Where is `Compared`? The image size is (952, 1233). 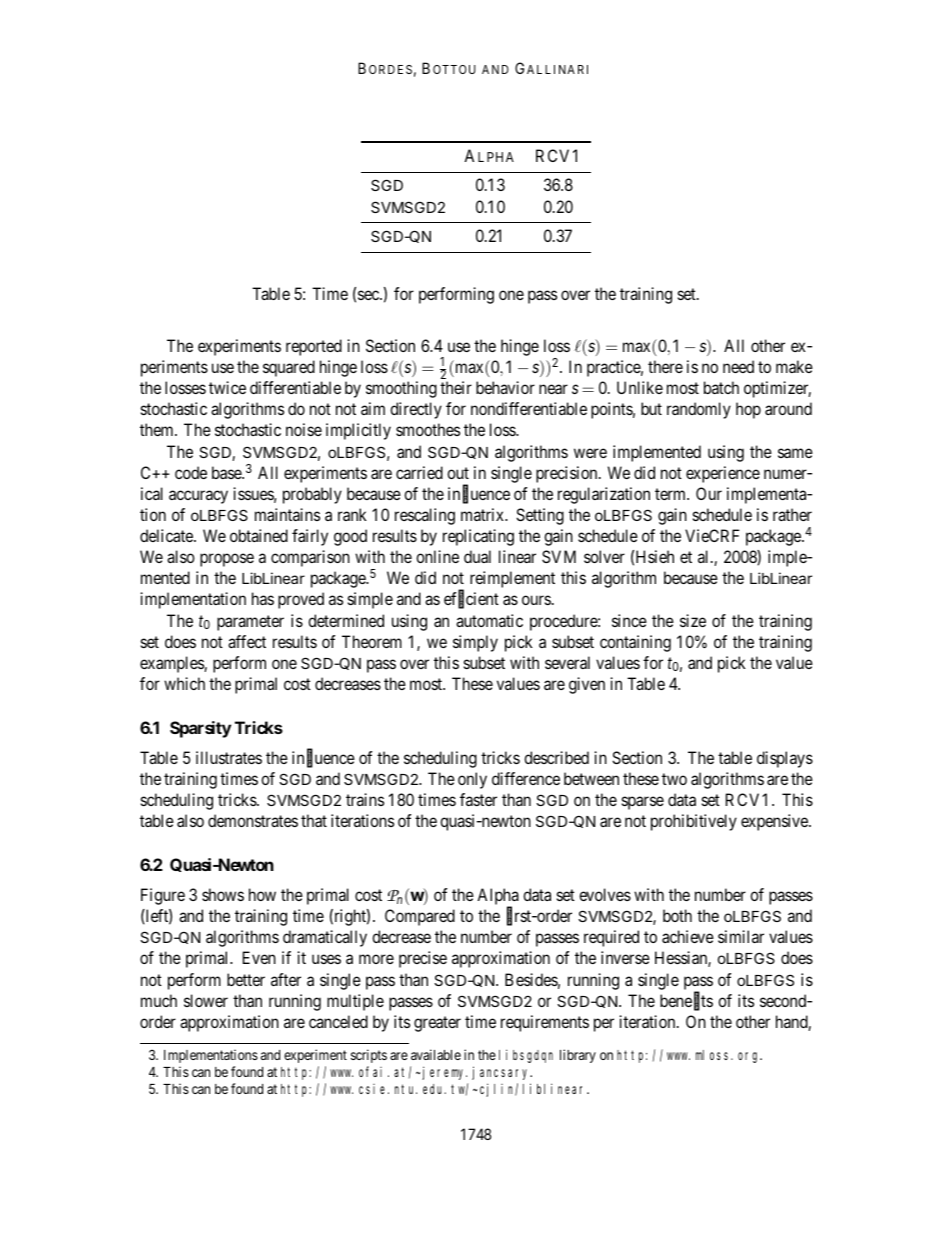 Compared is located at coordinates (420, 917).
